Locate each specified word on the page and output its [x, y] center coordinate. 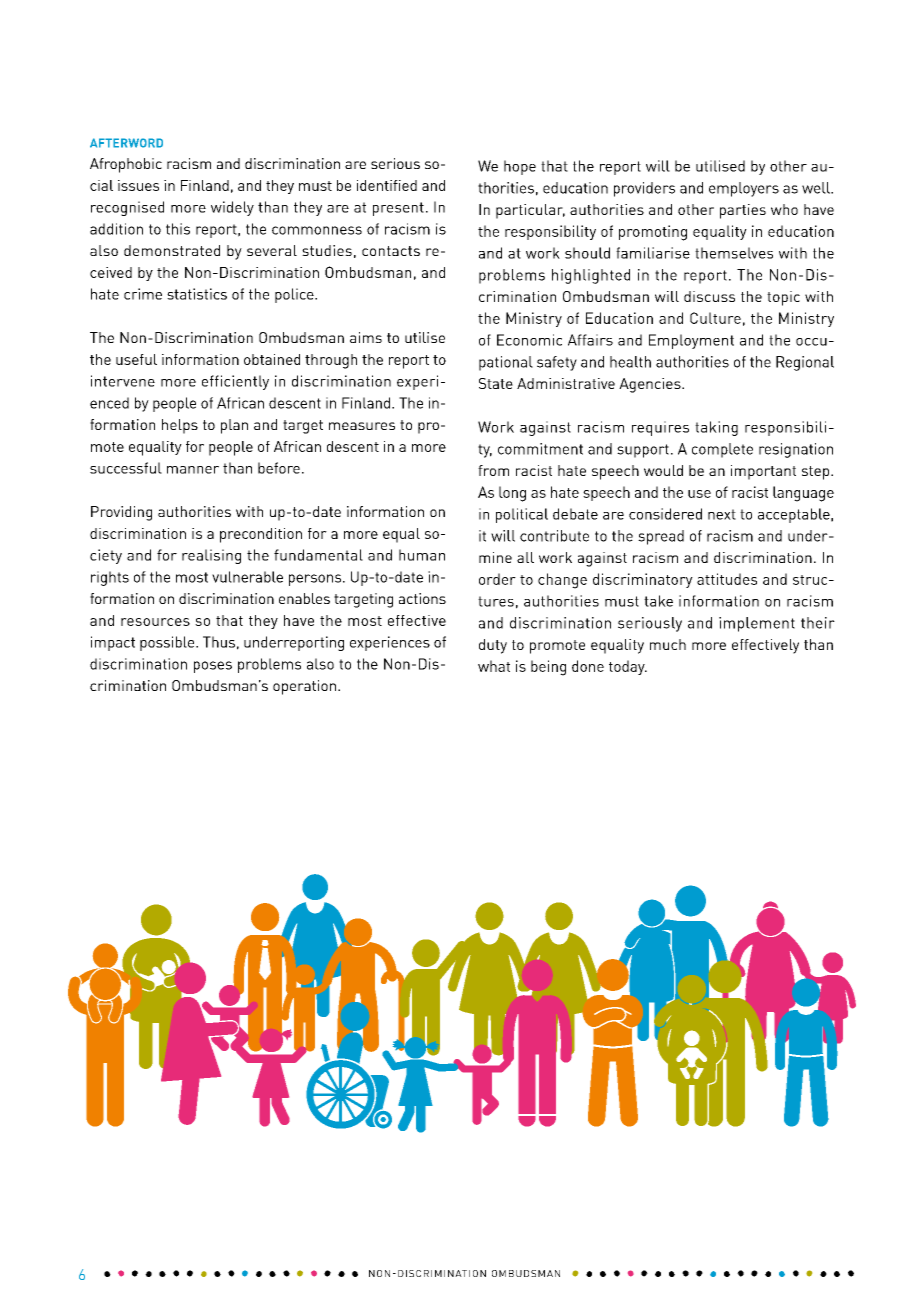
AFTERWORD [126, 143]
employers [744, 189]
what [494, 666]
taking [716, 428]
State [496, 383]
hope [520, 167]
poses [213, 667]
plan [234, 426]
